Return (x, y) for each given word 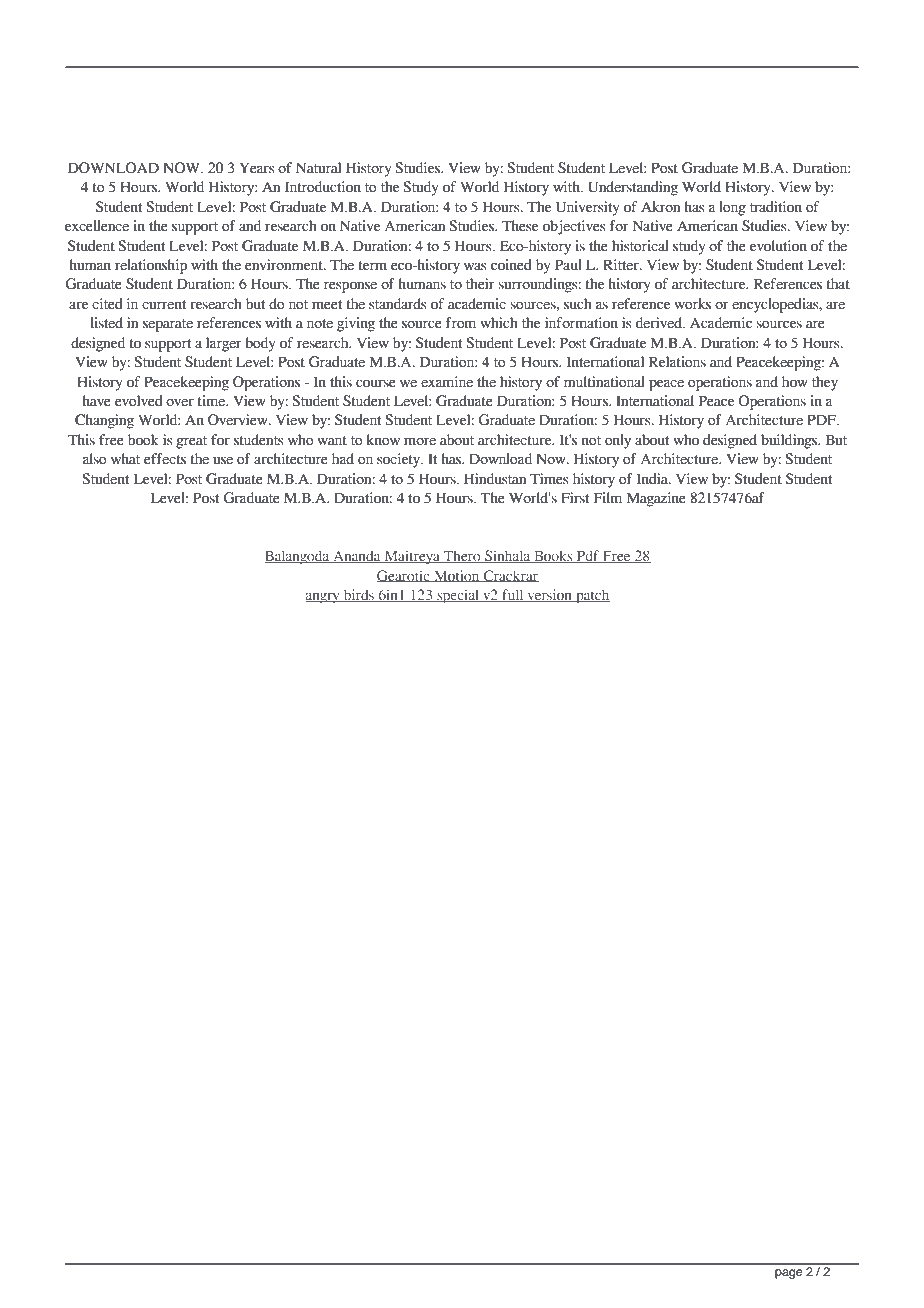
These (520, 226)
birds (359, 595)
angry (323, 598)
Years (257, 168)
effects (165, 459)
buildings (790, 441)
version (549, 595)
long (732, 208)
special (458, 596)
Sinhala (508, 556)
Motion (457, 576)
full (513, 595)
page (788, 1274)
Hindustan (495, 479)
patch (592, 596)
